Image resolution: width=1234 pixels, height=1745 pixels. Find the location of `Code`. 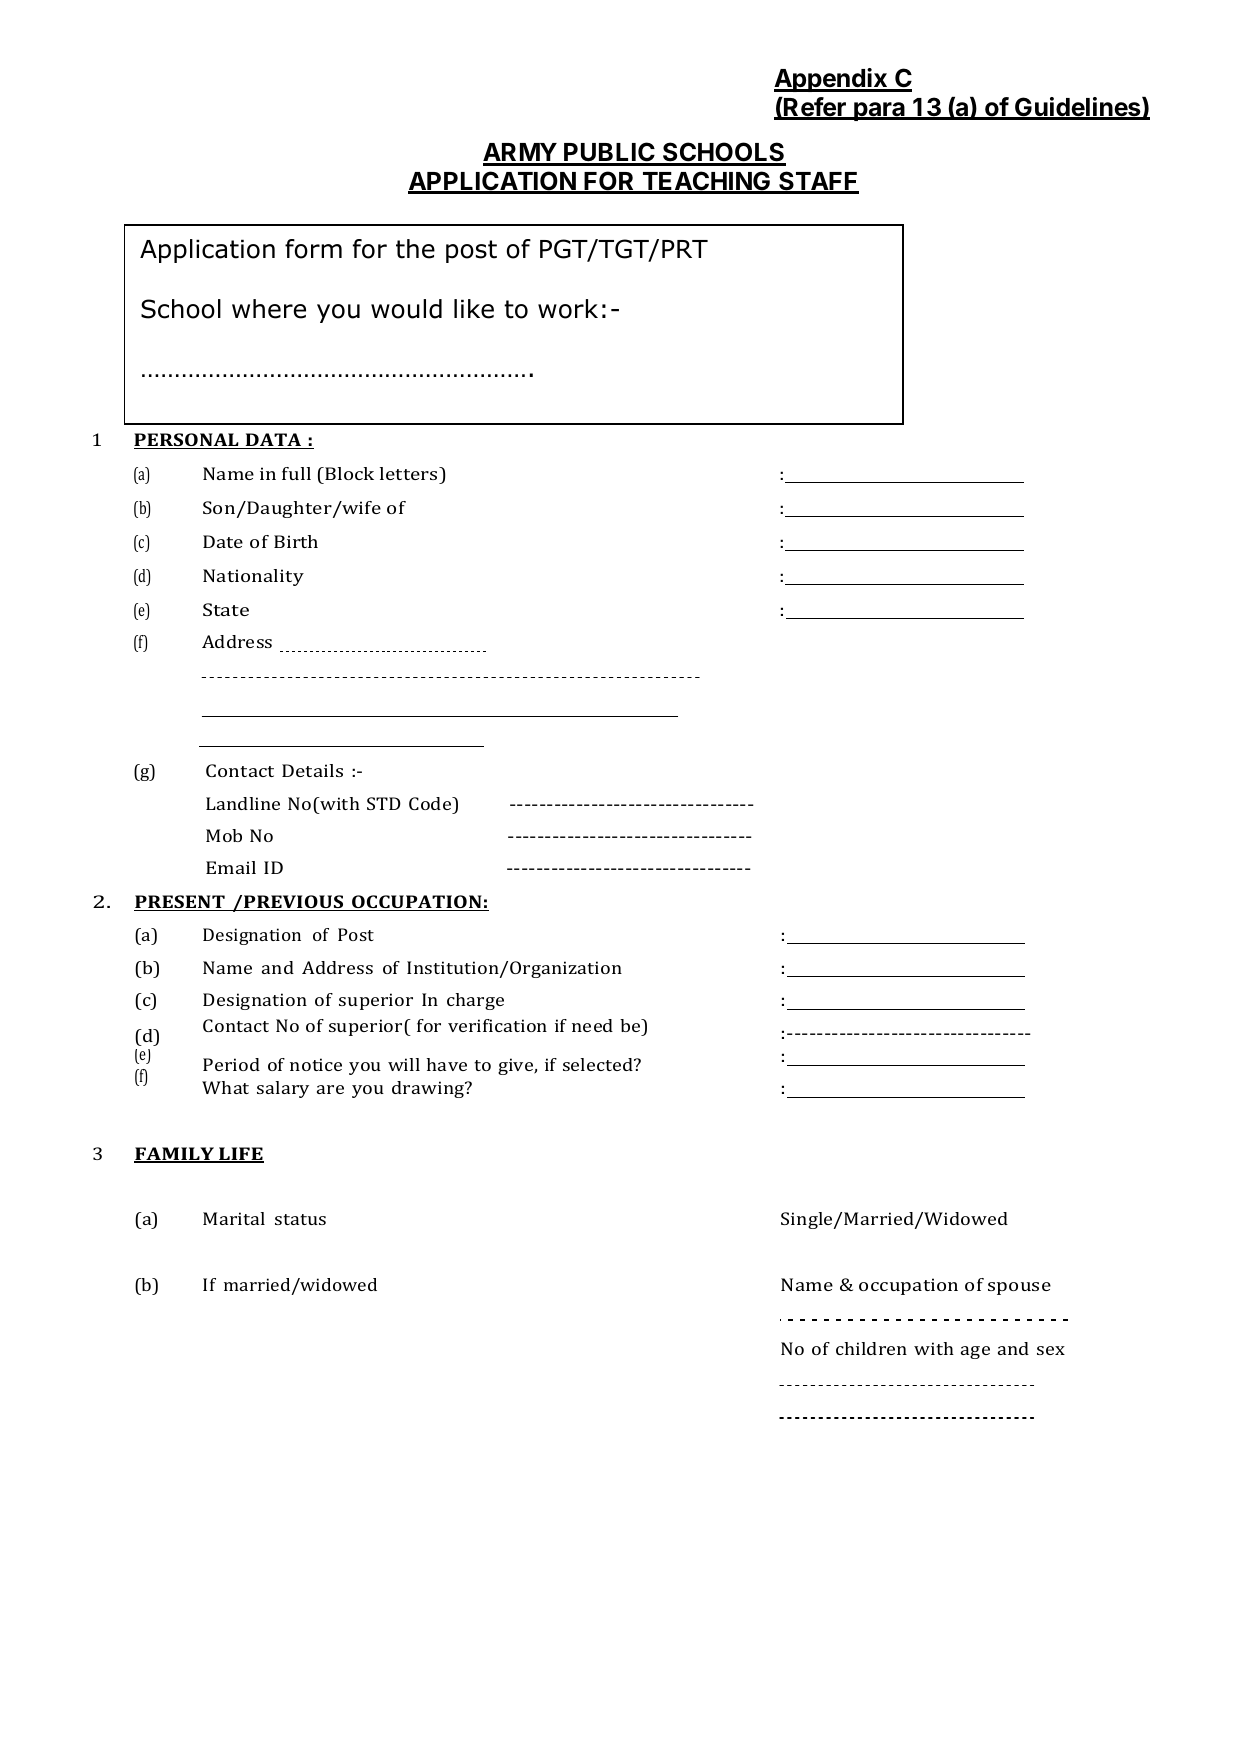

Code is located at coordinates (431, 803).
